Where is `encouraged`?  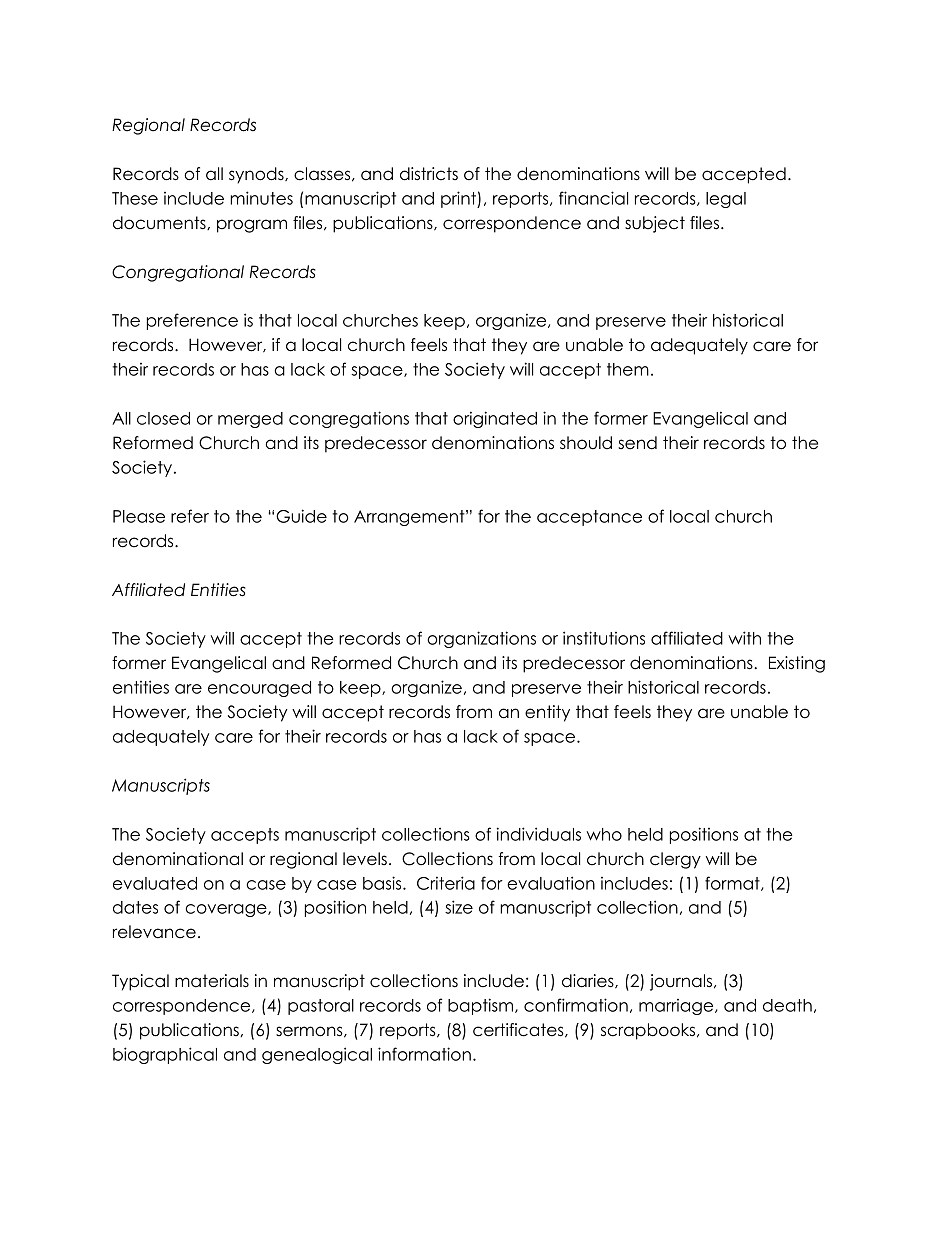
encouraged is located at coordinates (259, 689).
